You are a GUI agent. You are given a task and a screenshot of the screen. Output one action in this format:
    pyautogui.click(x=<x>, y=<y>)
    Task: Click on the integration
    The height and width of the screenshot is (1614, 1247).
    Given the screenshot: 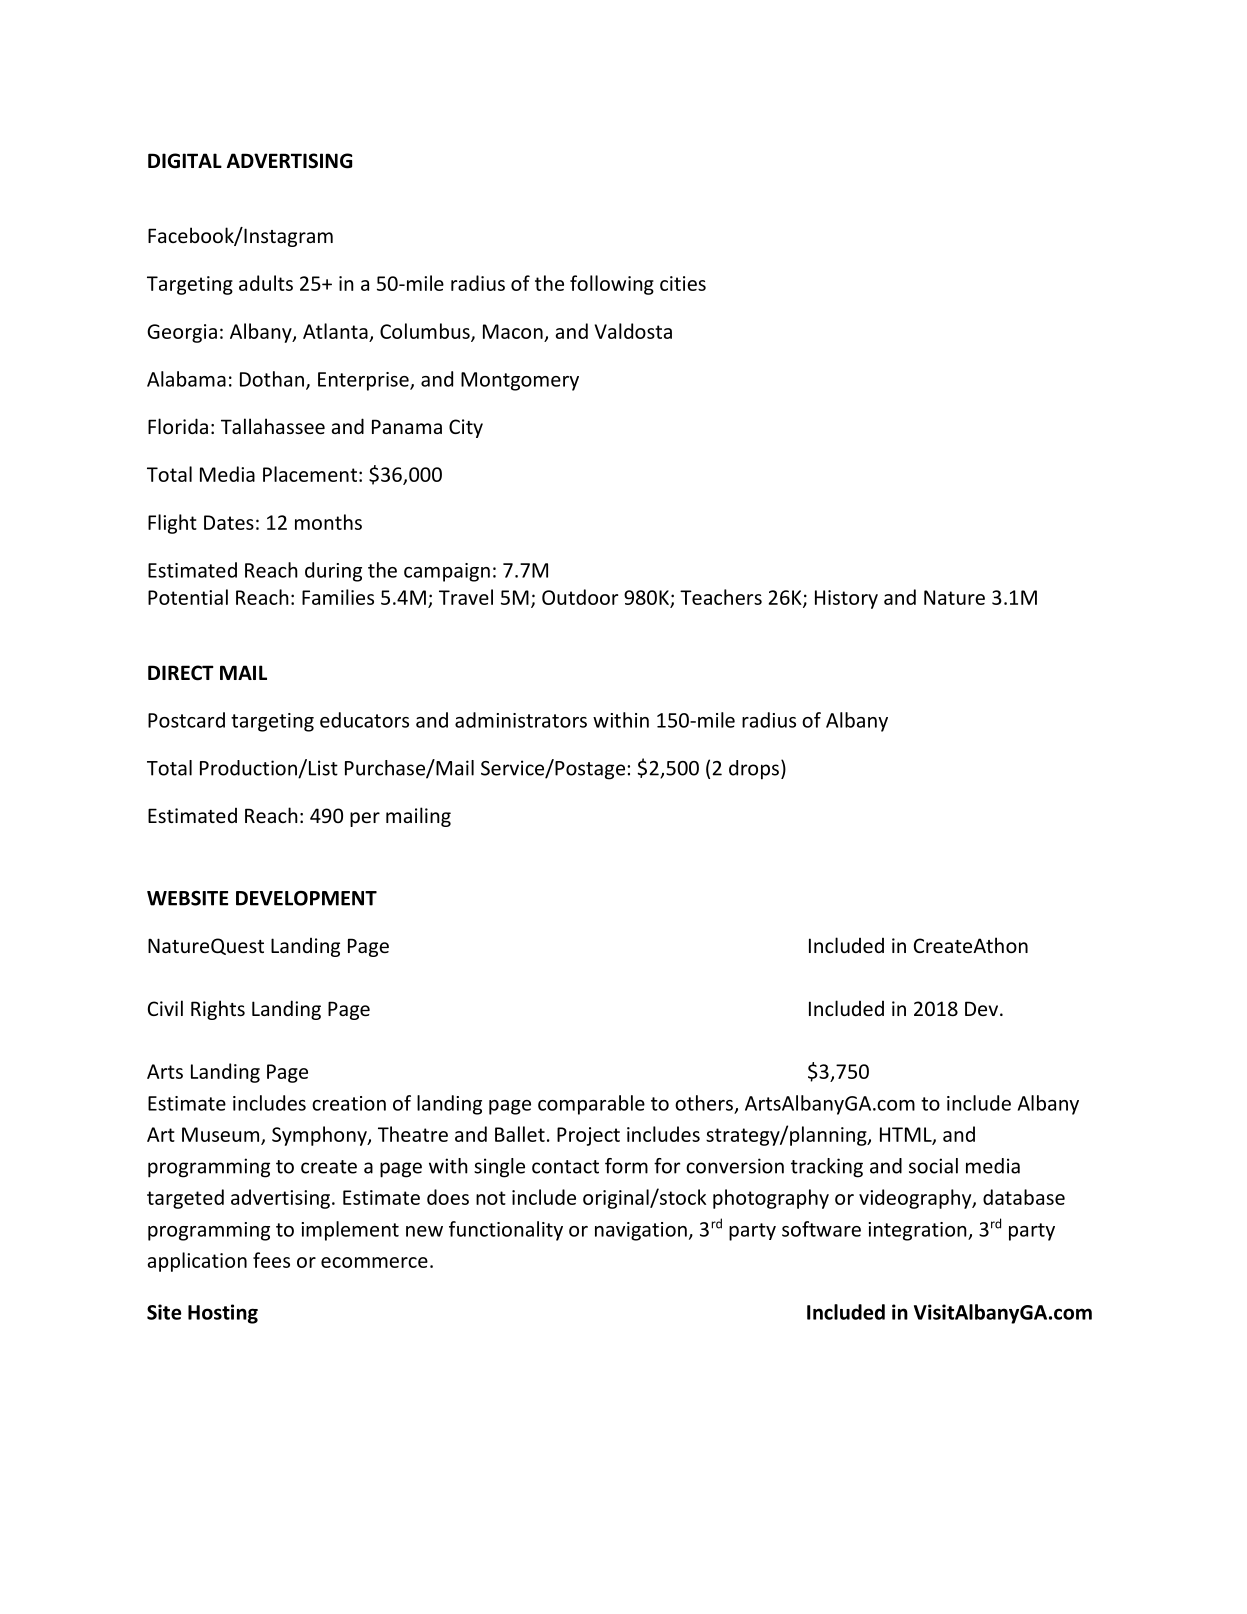 What is the action you would take?
    pyautogui.click(x=919, y=1231)
